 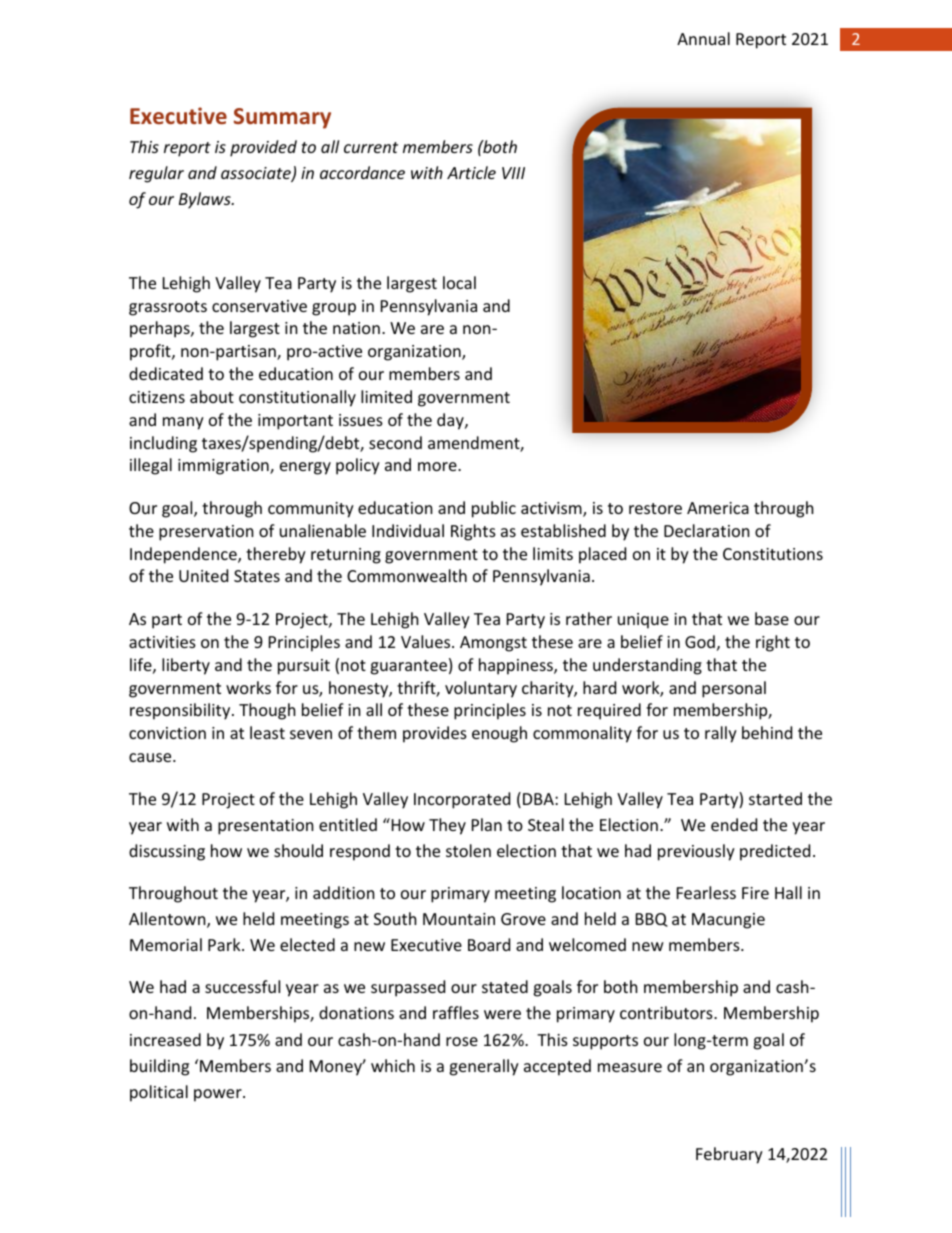 I want to click on least, so click(x=267, y=732).
